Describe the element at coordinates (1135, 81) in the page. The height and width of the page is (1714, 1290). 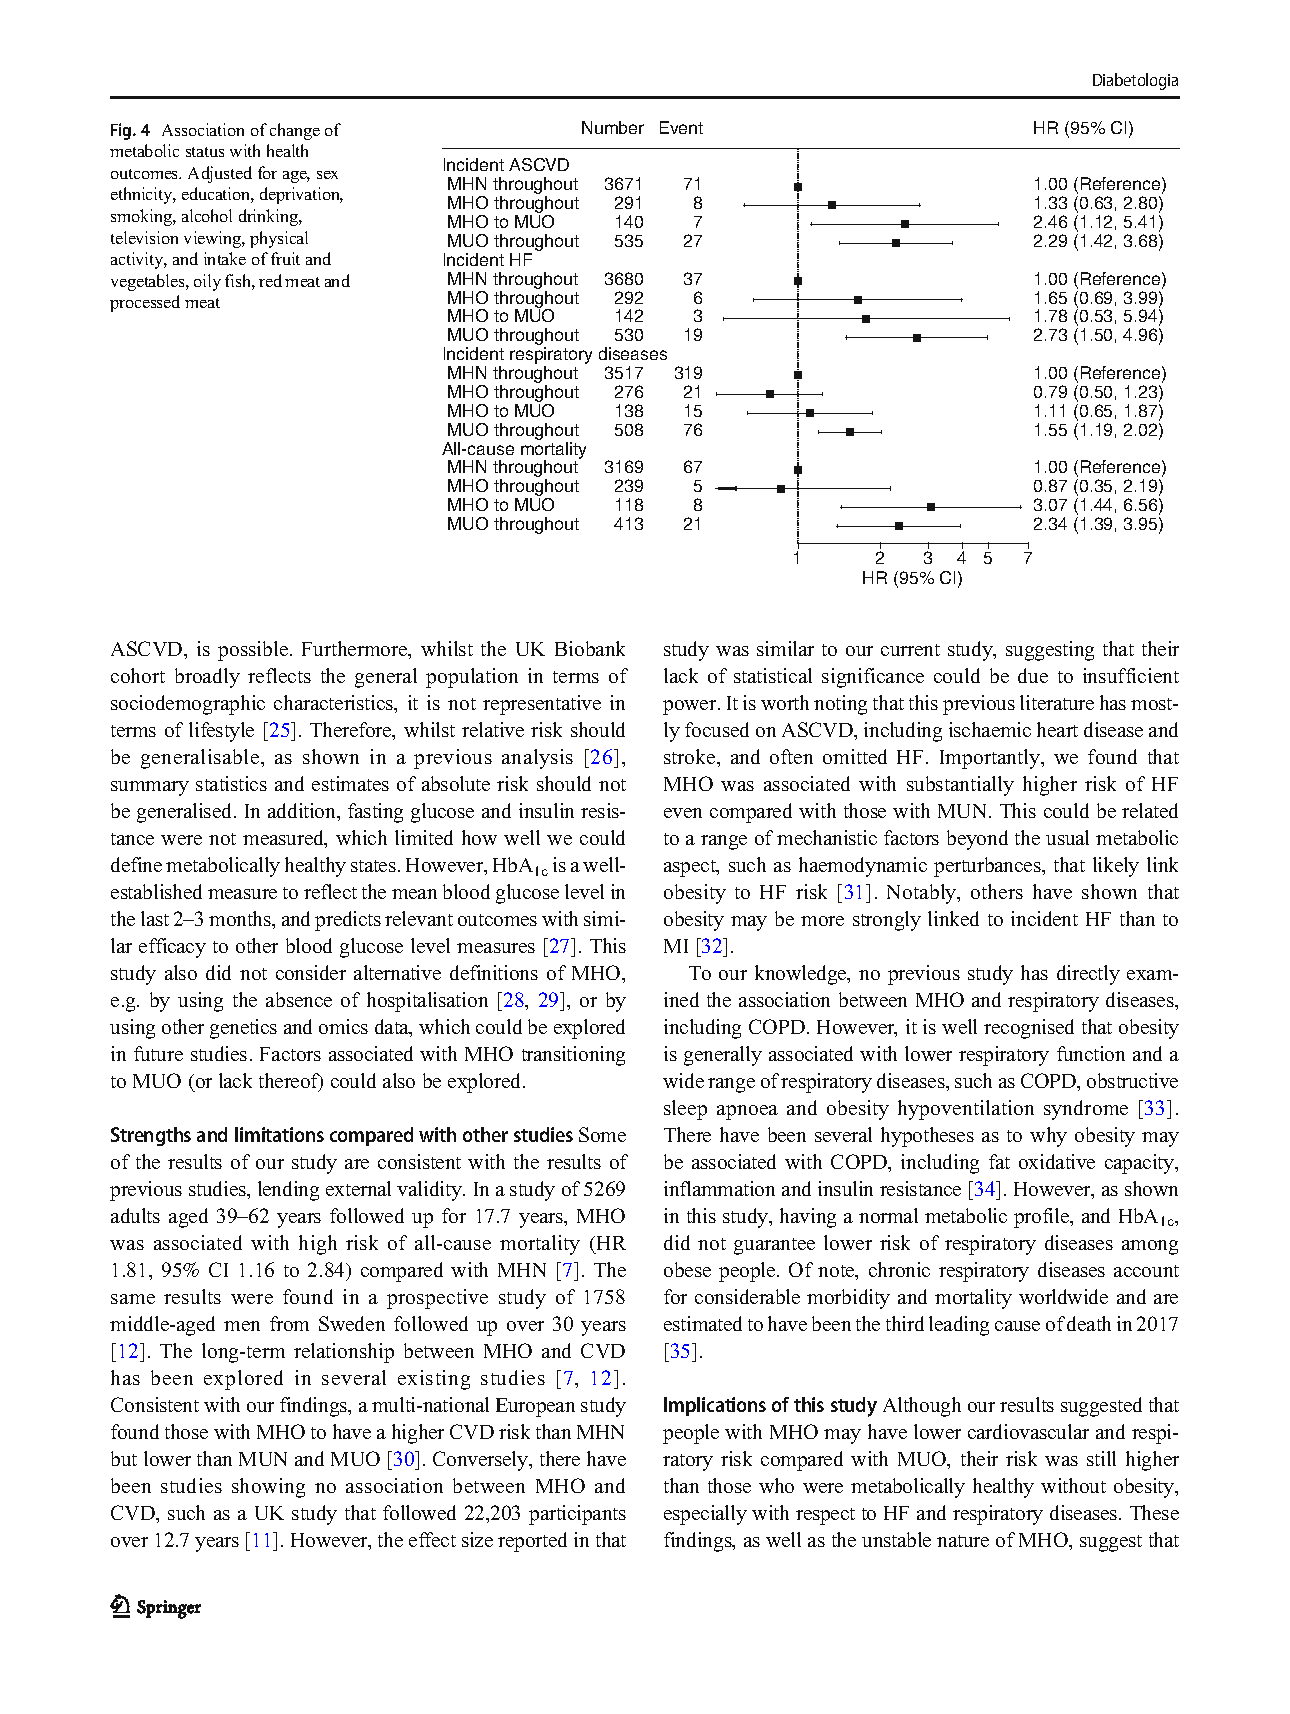
I see `Diabetologia` at that location.
